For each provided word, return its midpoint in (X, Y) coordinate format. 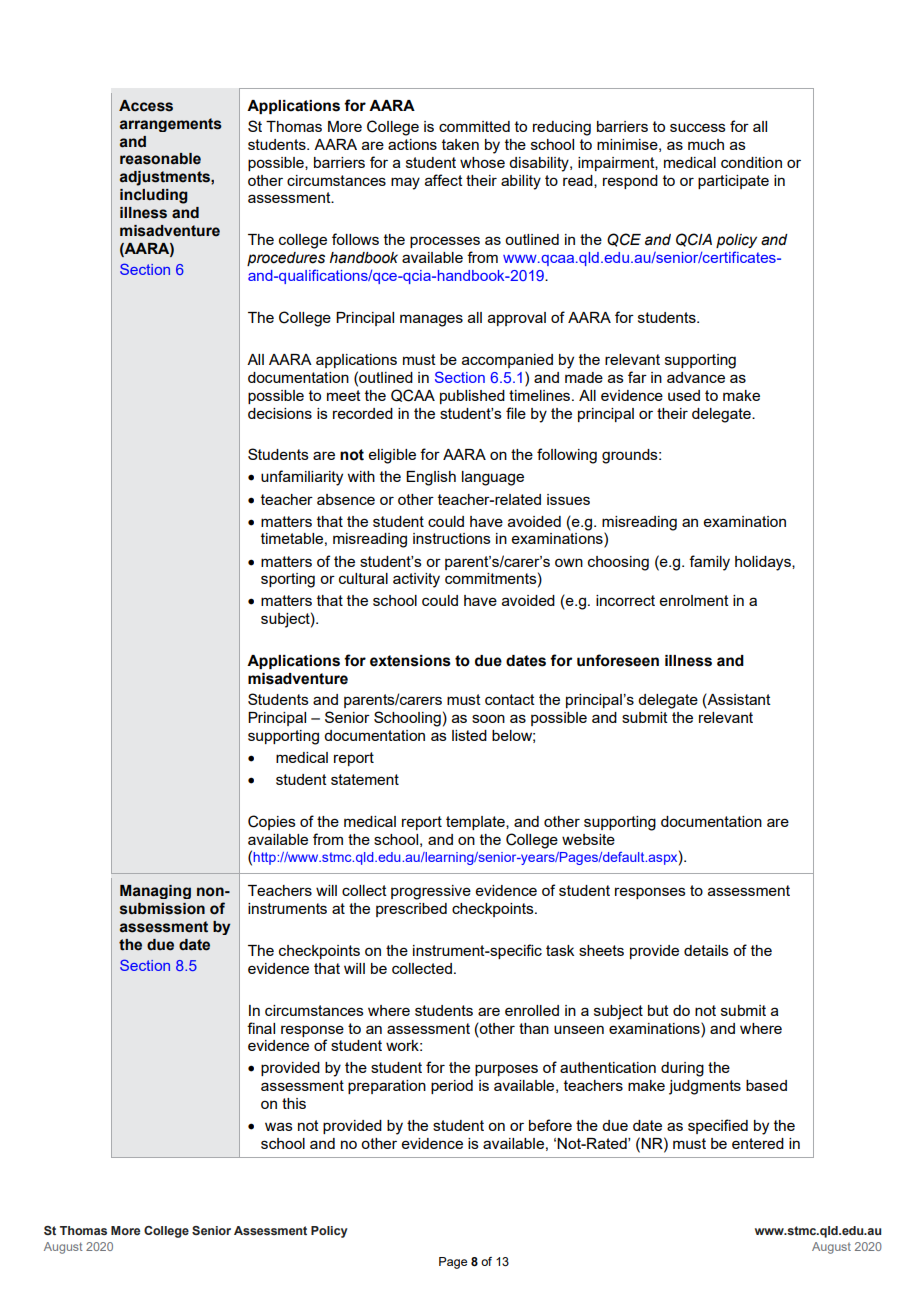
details (706, 950)
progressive (431, 892)
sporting (288, 580)
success (698, 127)
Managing (155, 892)
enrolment (694, 600)
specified (718, 1126)
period (452, 1087)
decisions (280, 413)
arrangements (171, 125)
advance (696, 377)
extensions (410, 661)
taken (460, 144)
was (279, 1126)
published (472, 397)
